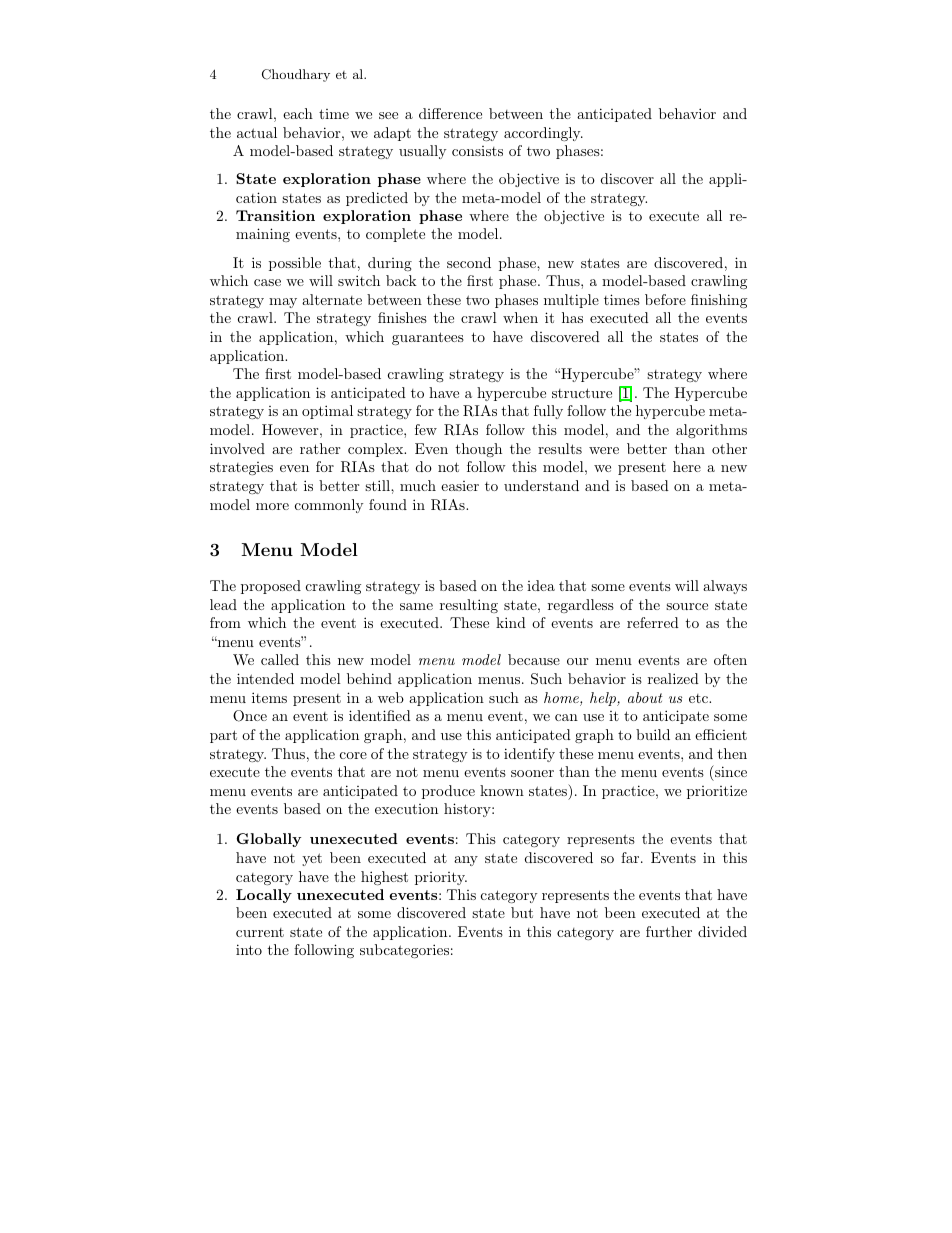 This image has height=1233, width=952. What do you see at coordinates (469, 262) in the image?
I see `second` at bounding box center [469, 262].
